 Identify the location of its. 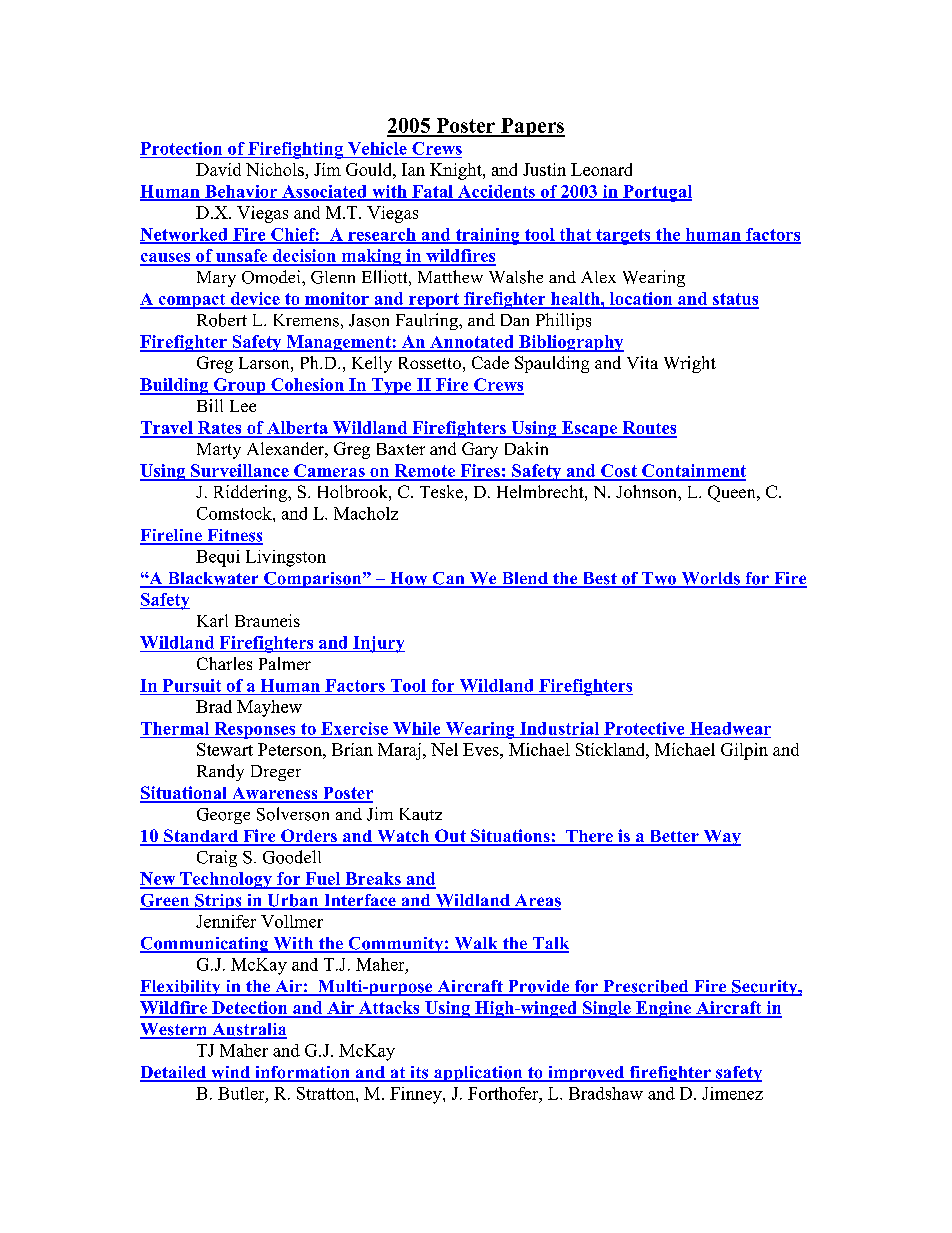
(419, 1073).
